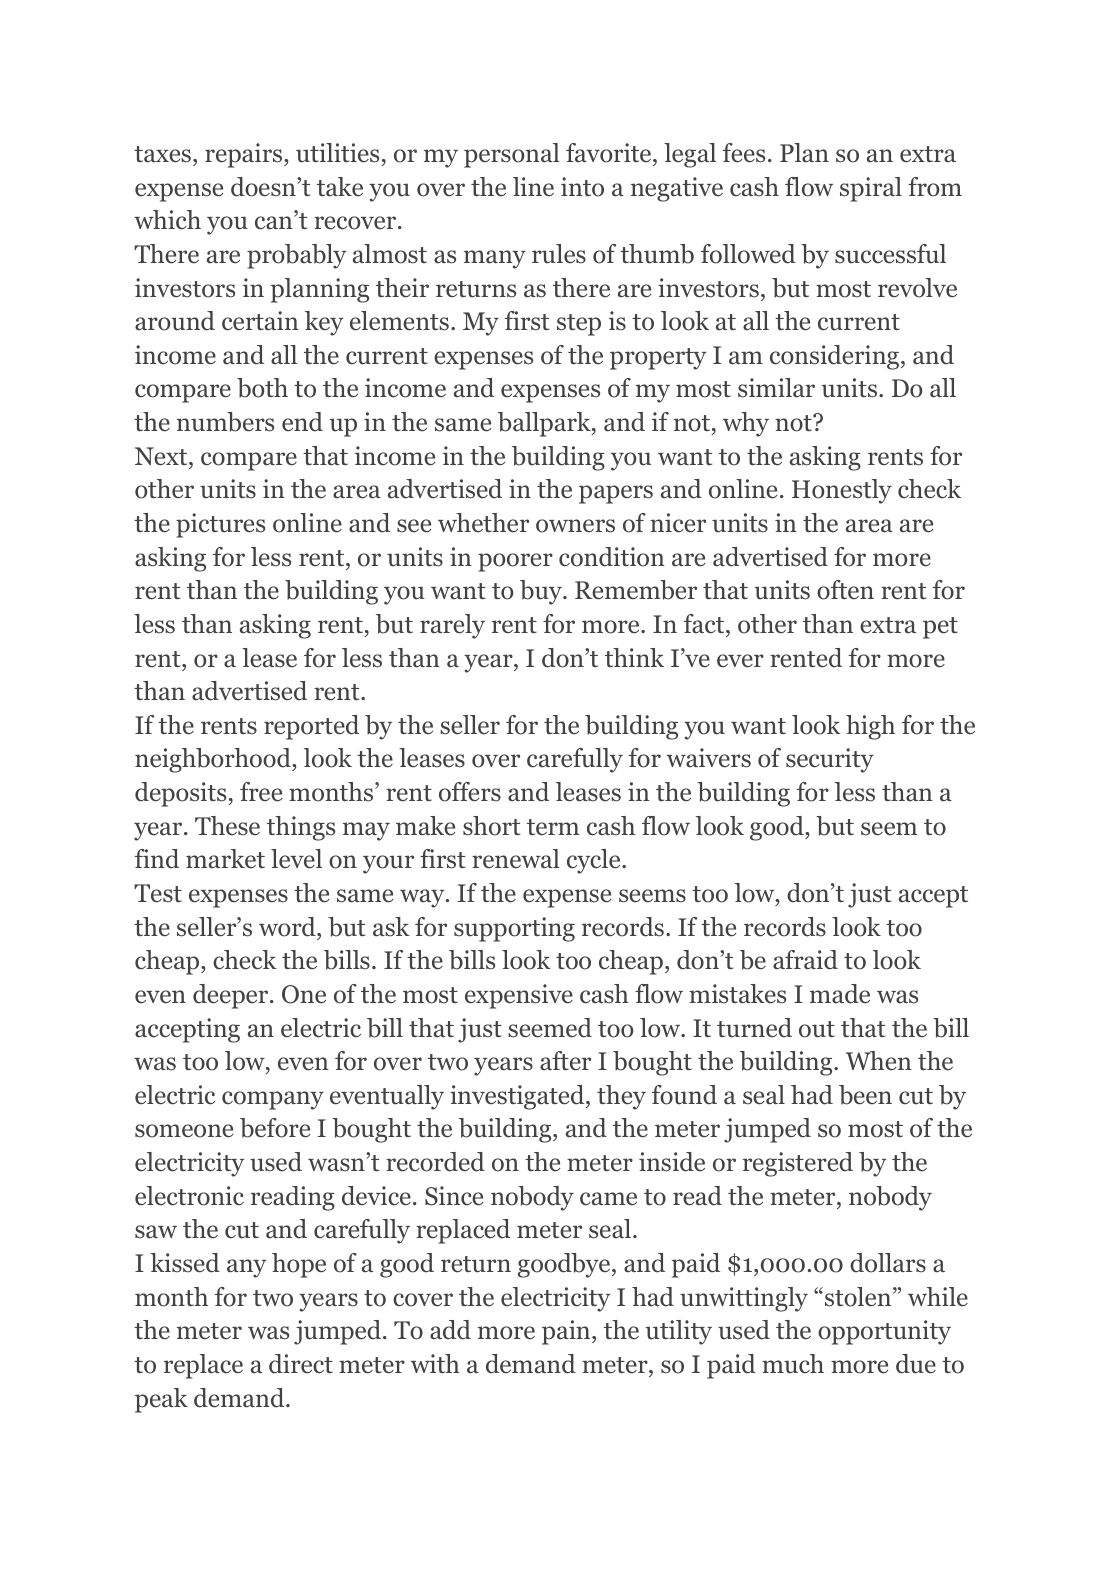  What do you see at coordinates (879, 1061) in the screenshot?
I see `When` at bounding box center [879, 1061].
